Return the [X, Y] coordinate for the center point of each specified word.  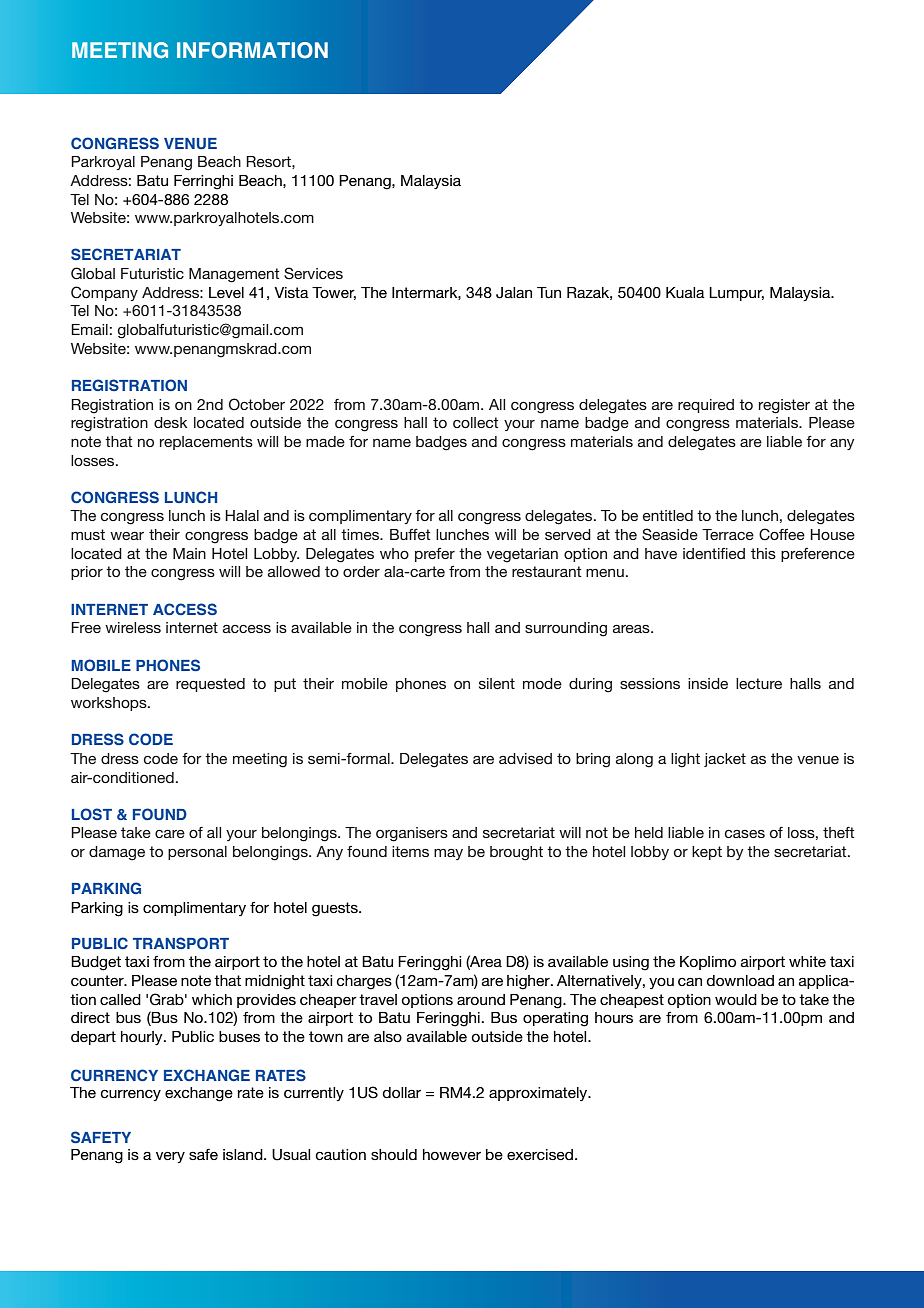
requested [210, 685]
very [170, 1157]
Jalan [514, 293]
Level [226, 292]
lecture [759, 683]
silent [497, 683]
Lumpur [736, 294]
